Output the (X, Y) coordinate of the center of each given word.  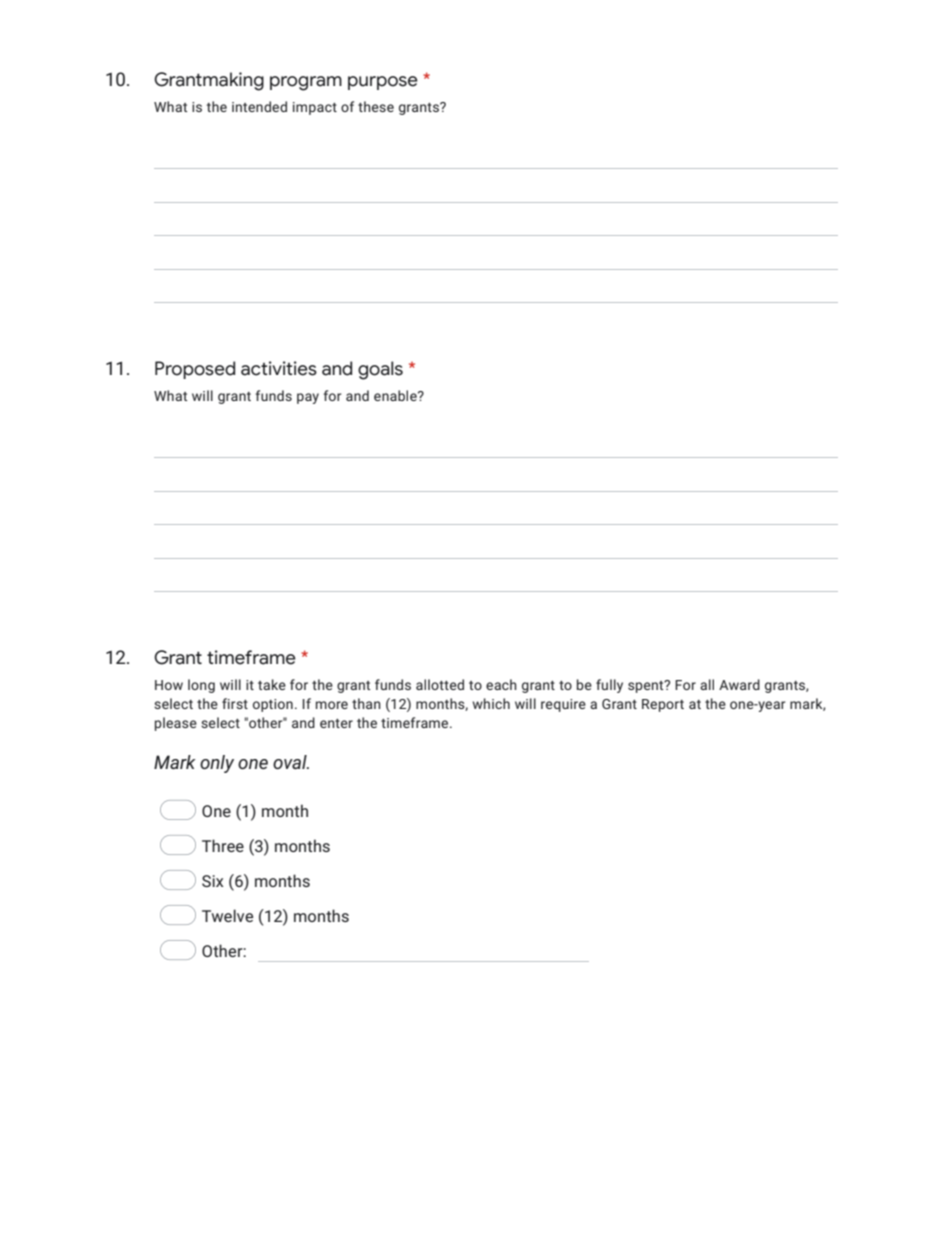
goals (380, 370)
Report (663, 705)
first (235, 703)
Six (213, 881)
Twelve (227, 915)
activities (279, 368)
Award (739, 684)
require (563, 705)
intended (259, 106)
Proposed (195, 370)
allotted (440, 684)
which (491, 703)
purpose (383, 83)
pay (308, 398)
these (376, 106)
